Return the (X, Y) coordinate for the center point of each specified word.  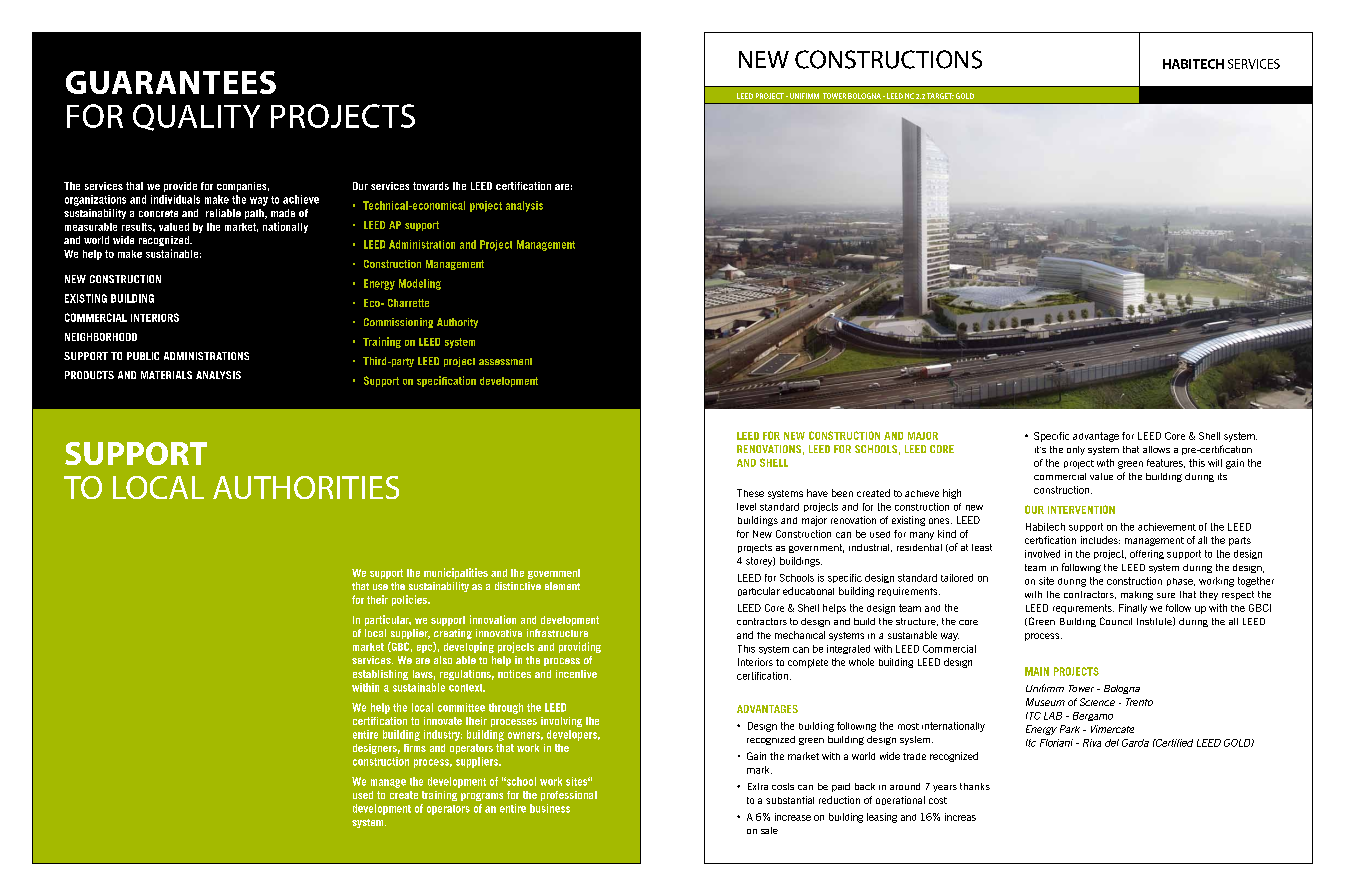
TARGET (940, 96)
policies (410, 600)
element (562, 586)
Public (143, 356)
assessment (505, 361)
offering (1147, 554)
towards (431, 186)
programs (482, 797)
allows (1156, 449)
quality (196, 117)
